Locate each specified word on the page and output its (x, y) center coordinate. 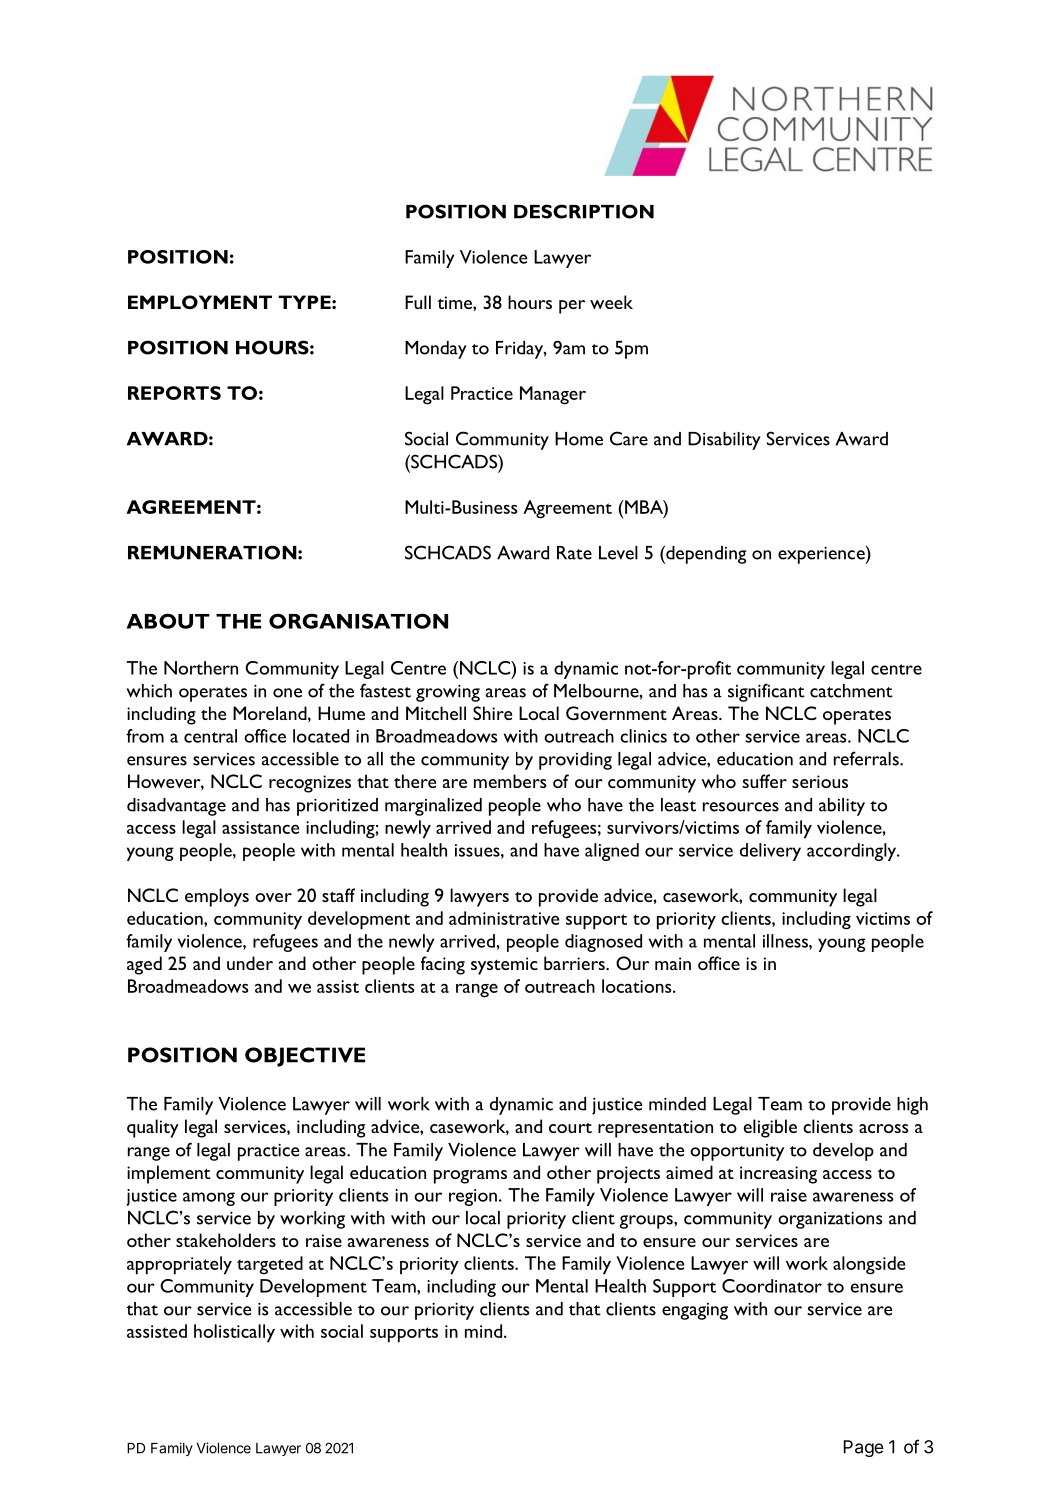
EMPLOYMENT (200, 302)
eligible (770, 1128)
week (611, 302)
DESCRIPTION (584, 211)
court (570, 1128)
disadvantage (176, 807)
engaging (695, 1311)
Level (618, 553)
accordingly (853, 852)
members (510, 781)
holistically (234, 1333)
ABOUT (168, 621)
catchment (851, 691)
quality (153, 1128)
